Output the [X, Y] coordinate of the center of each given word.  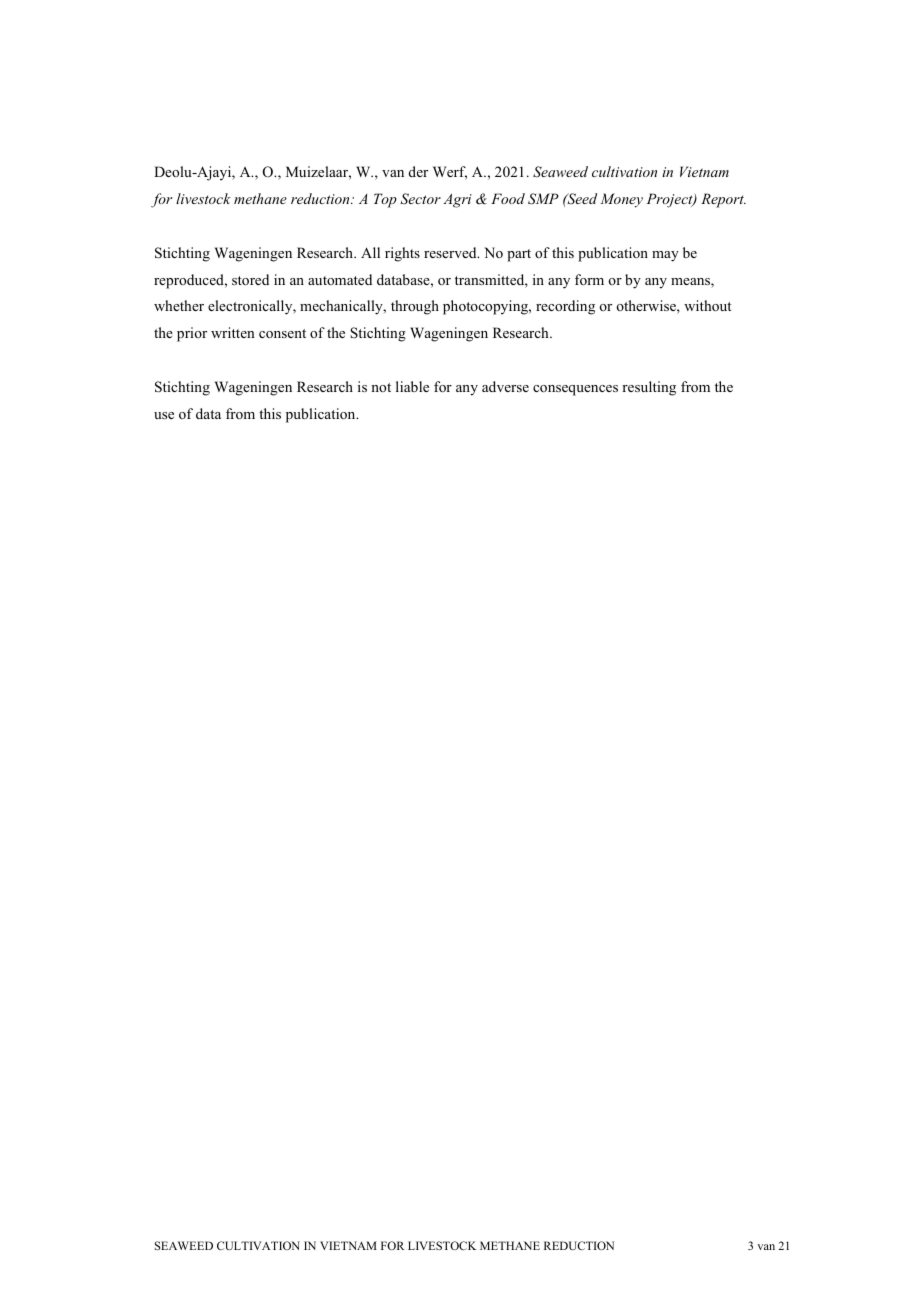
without [707, 305]
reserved [451, 252]
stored [250, 279]
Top [385, 200]
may [665, 256]
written [233, 332]
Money [621, 200]
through [415, 307]
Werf [450, 173]
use [164, 415]
